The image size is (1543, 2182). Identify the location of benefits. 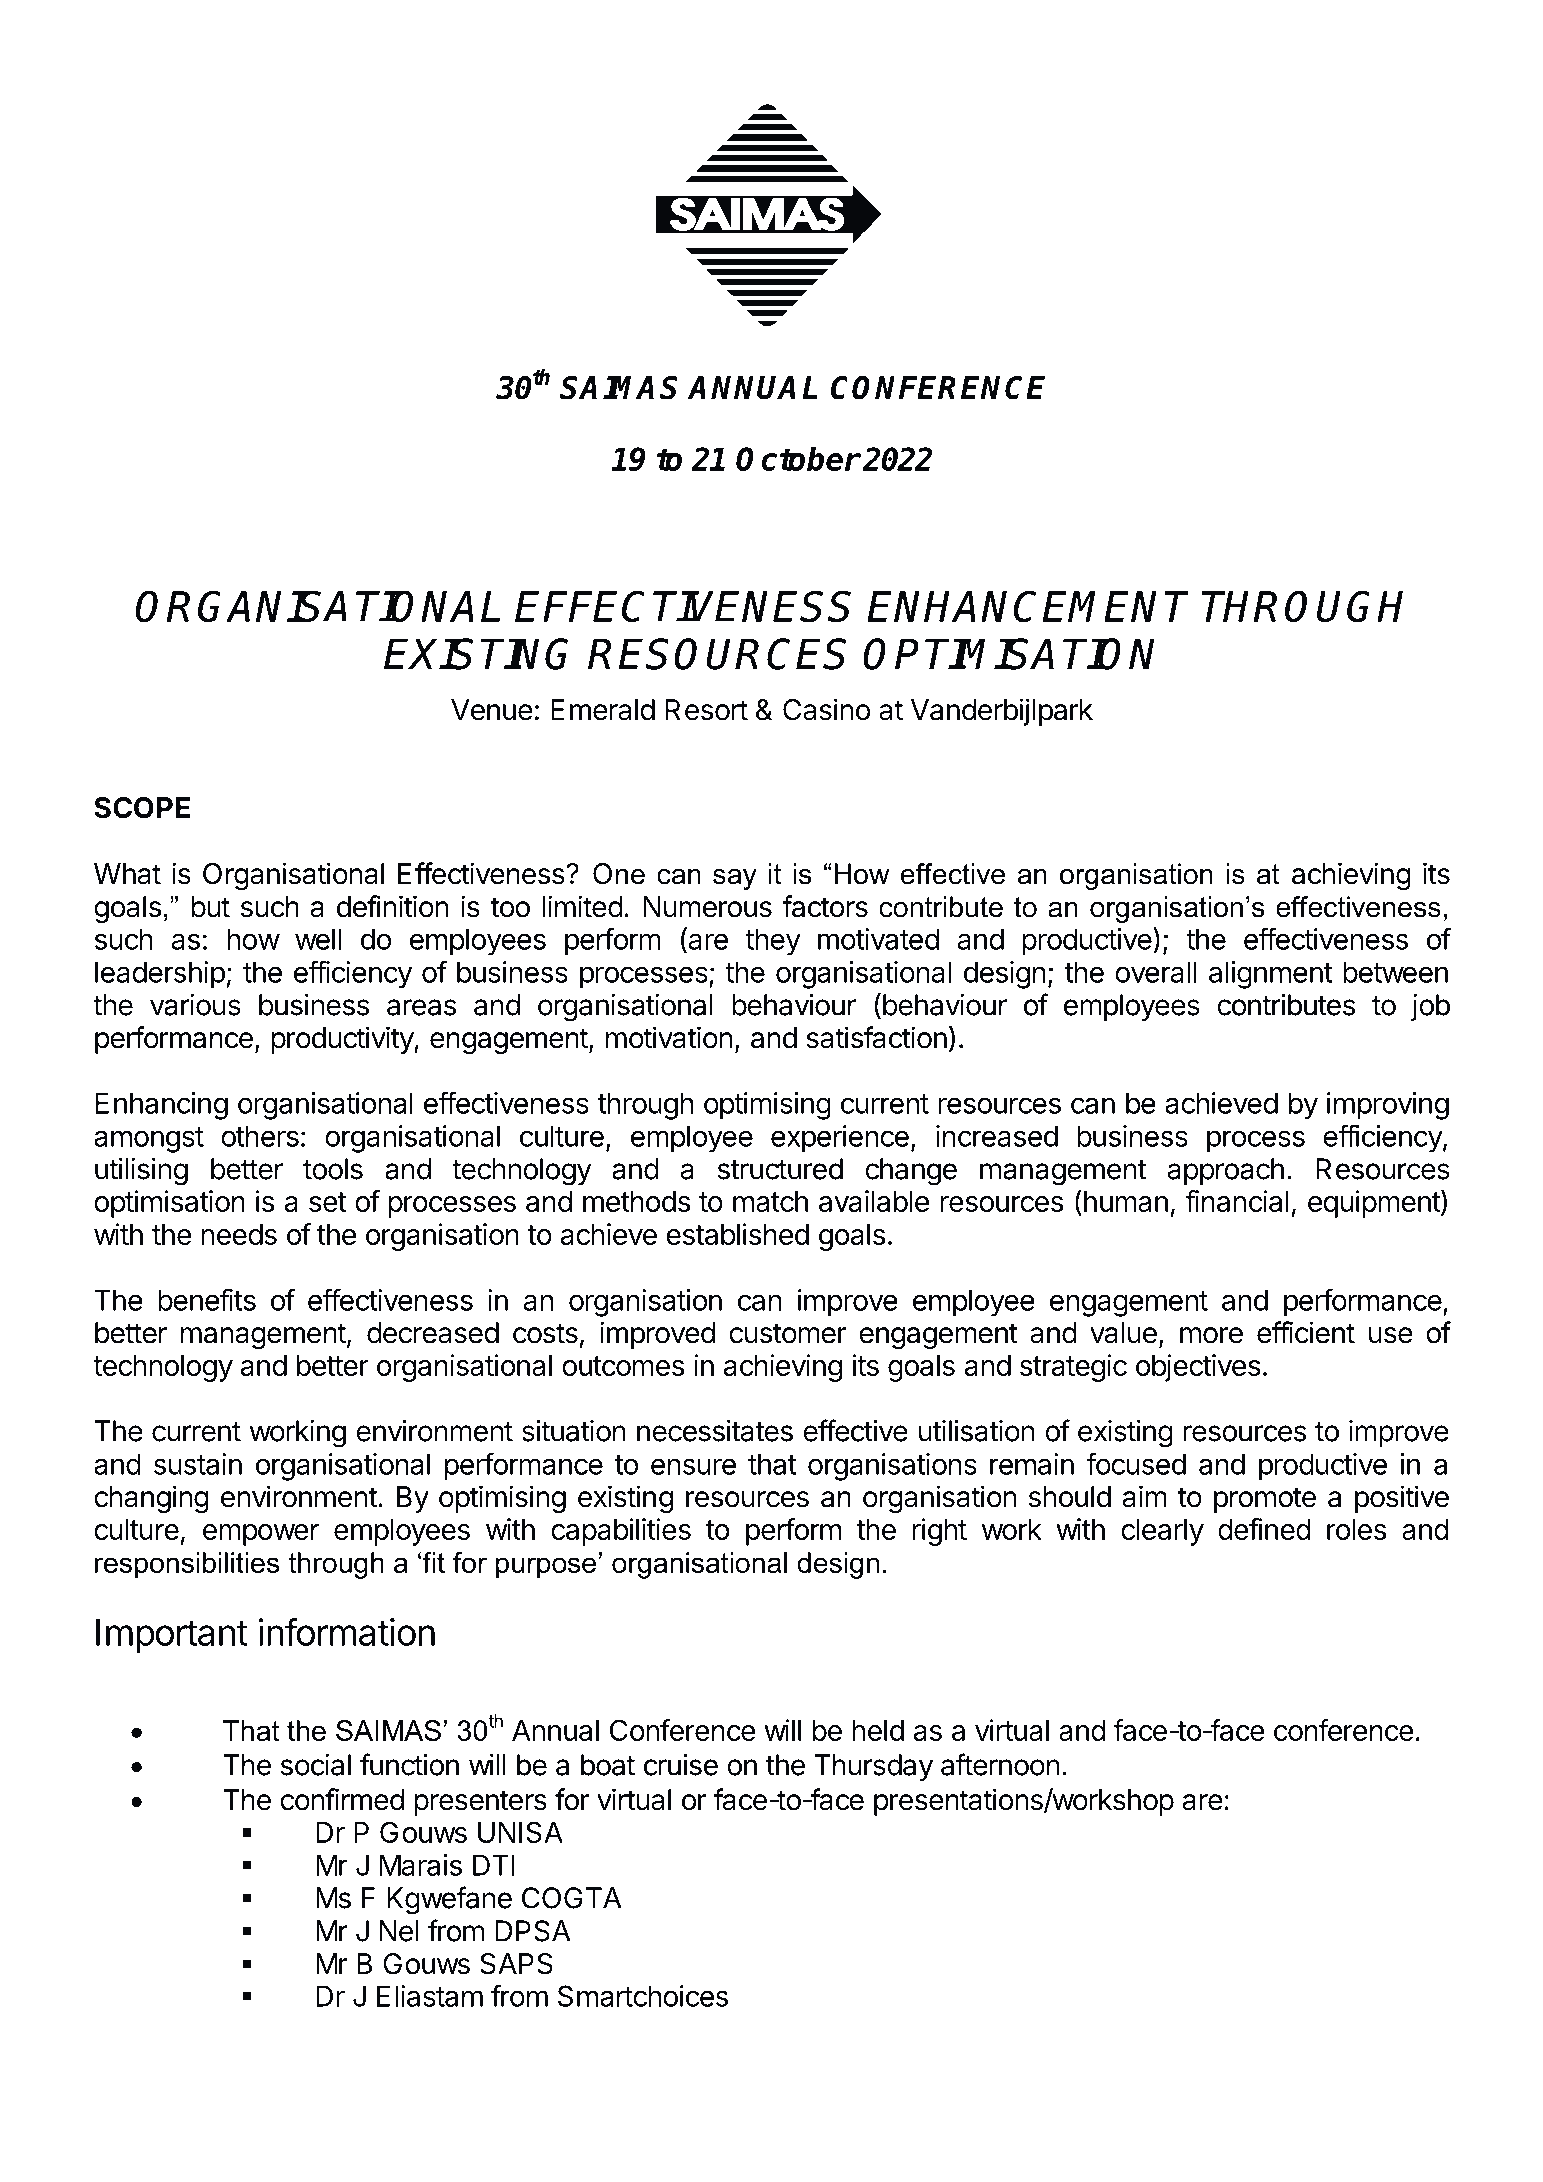
(207, 1299).
